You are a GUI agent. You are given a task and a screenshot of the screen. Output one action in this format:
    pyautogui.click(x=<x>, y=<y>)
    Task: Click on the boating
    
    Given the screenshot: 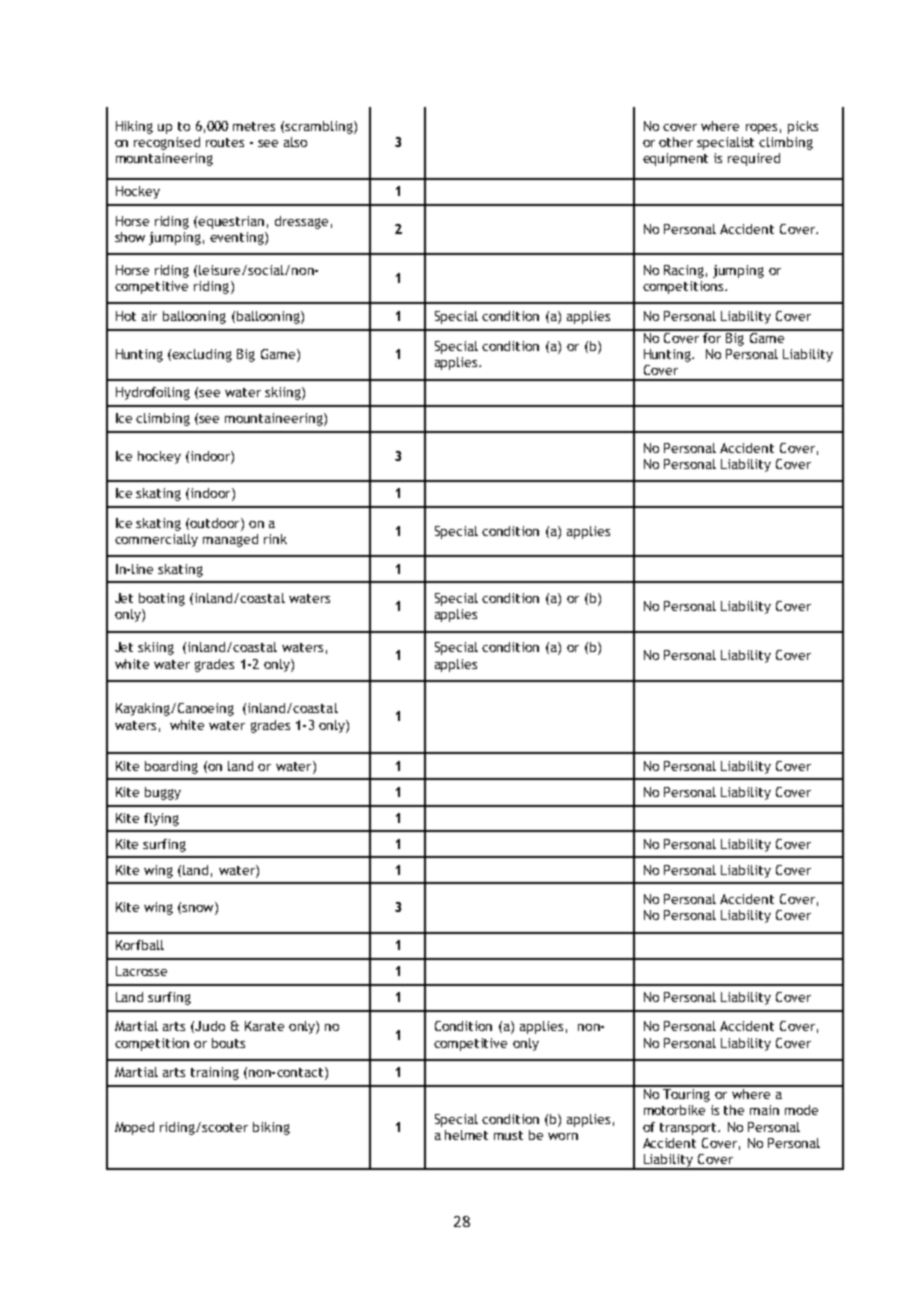 What is the action you would take?
    pyautogui.click(x=162, y=599)
